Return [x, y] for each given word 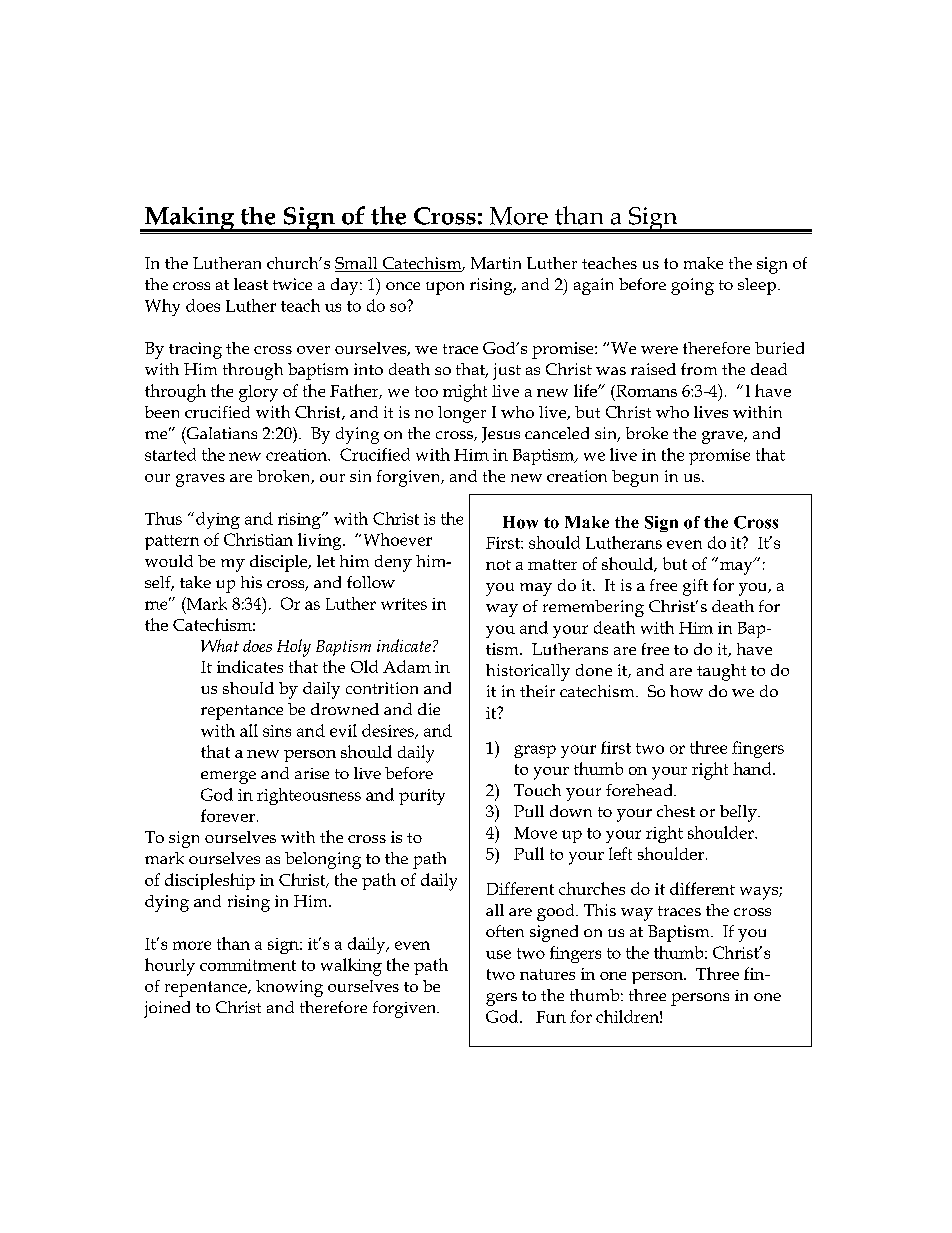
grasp [535, 751]
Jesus [501, 435]
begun [635, 478]
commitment [248, 965]
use [498, 954]
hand [753, 768]
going [692, 286]
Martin [496, 263]
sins [277, 731]
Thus [163, 518]
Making [190, 219]
